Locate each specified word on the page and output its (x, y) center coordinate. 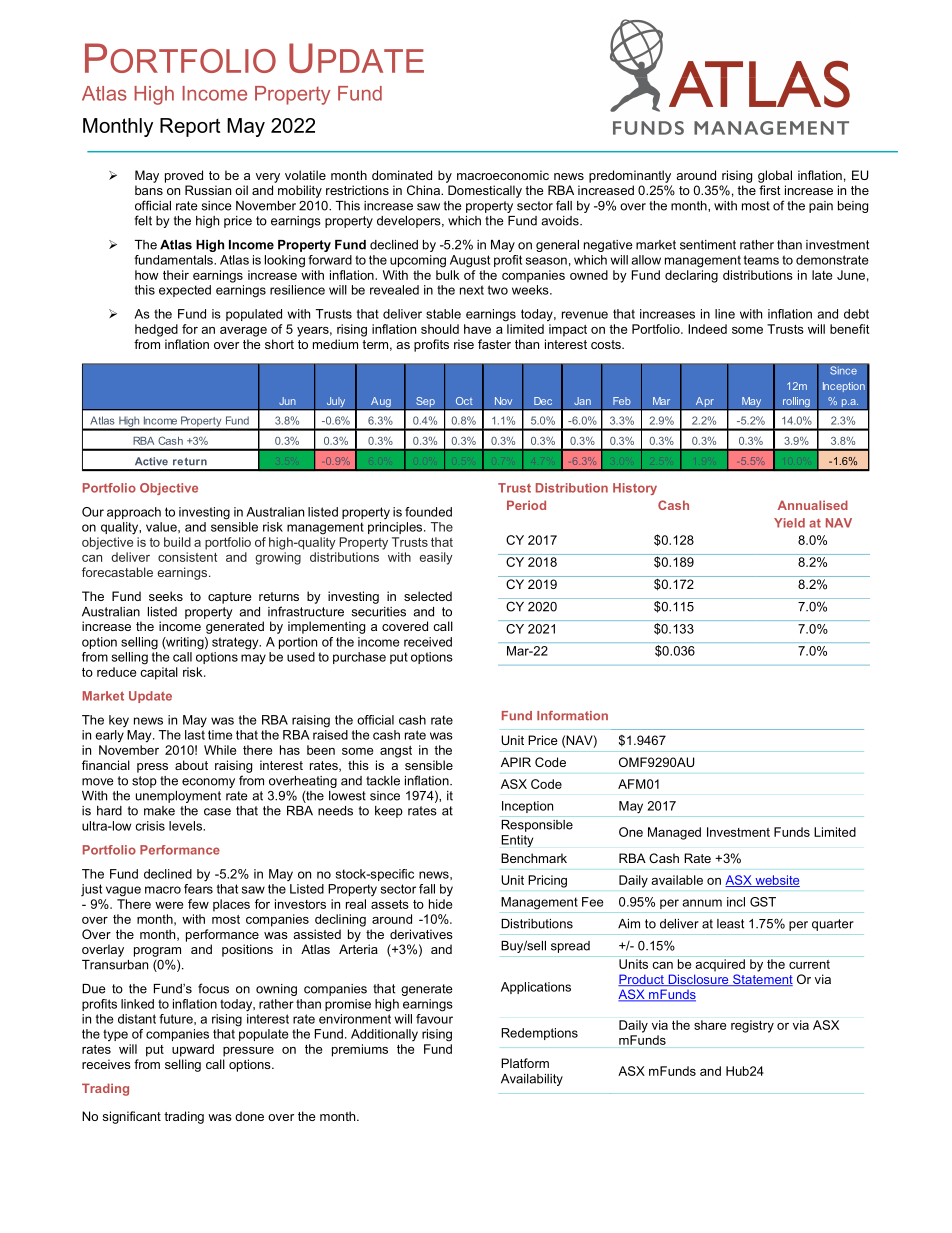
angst (396, 752)
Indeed (707, 329)
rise (464, 344)
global (775, 176)
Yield (789, 523)
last (195, 735)
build (177, 542)
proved (184, 176)
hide (440, 904)
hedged (156, 330)
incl (736, 902)
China (424, 190)
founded (428, 512)
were (169, 905)
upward (193, 1050)
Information (572, 716)
